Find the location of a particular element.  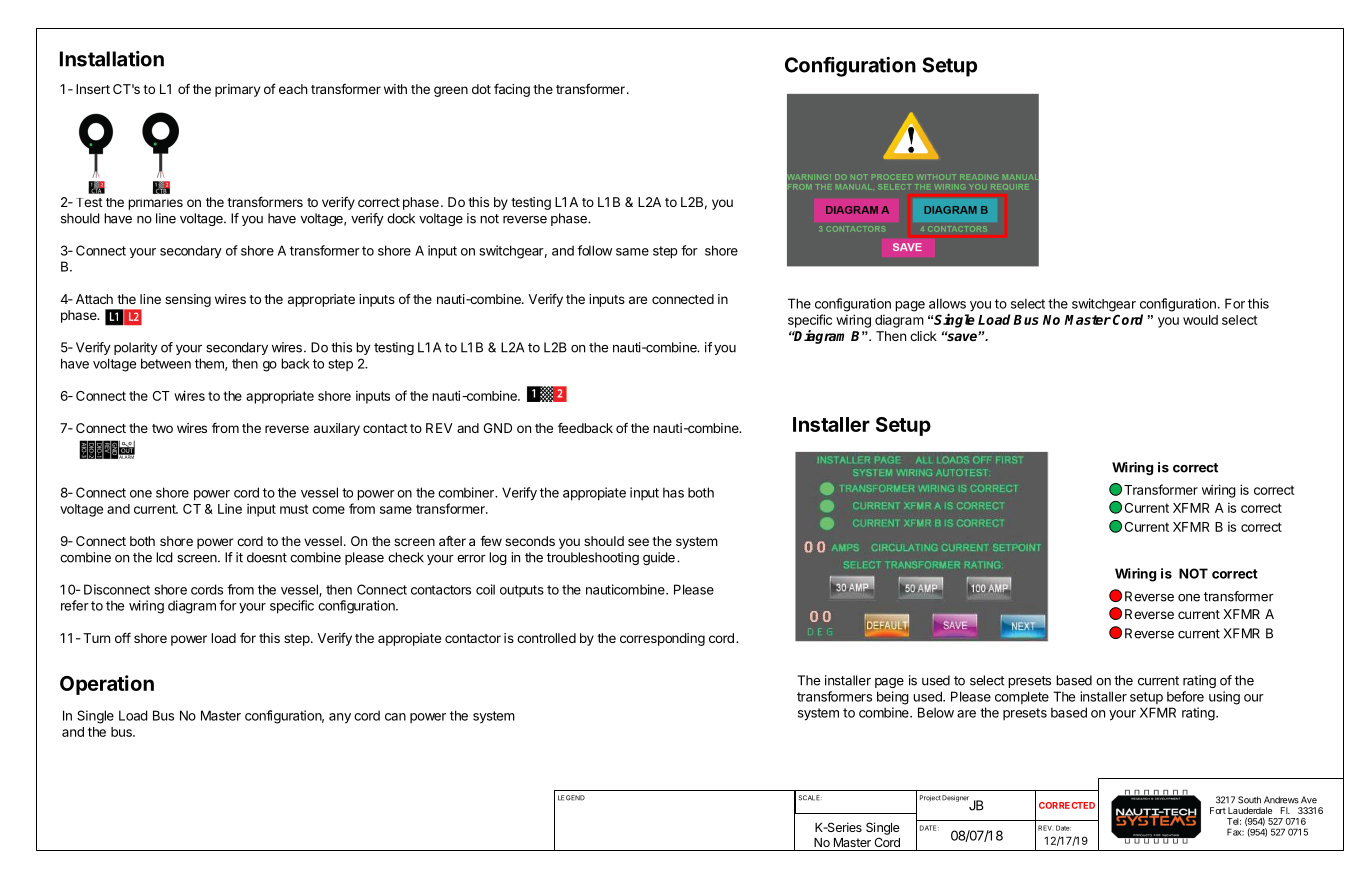

would is located at coordinates (1200, 320).
